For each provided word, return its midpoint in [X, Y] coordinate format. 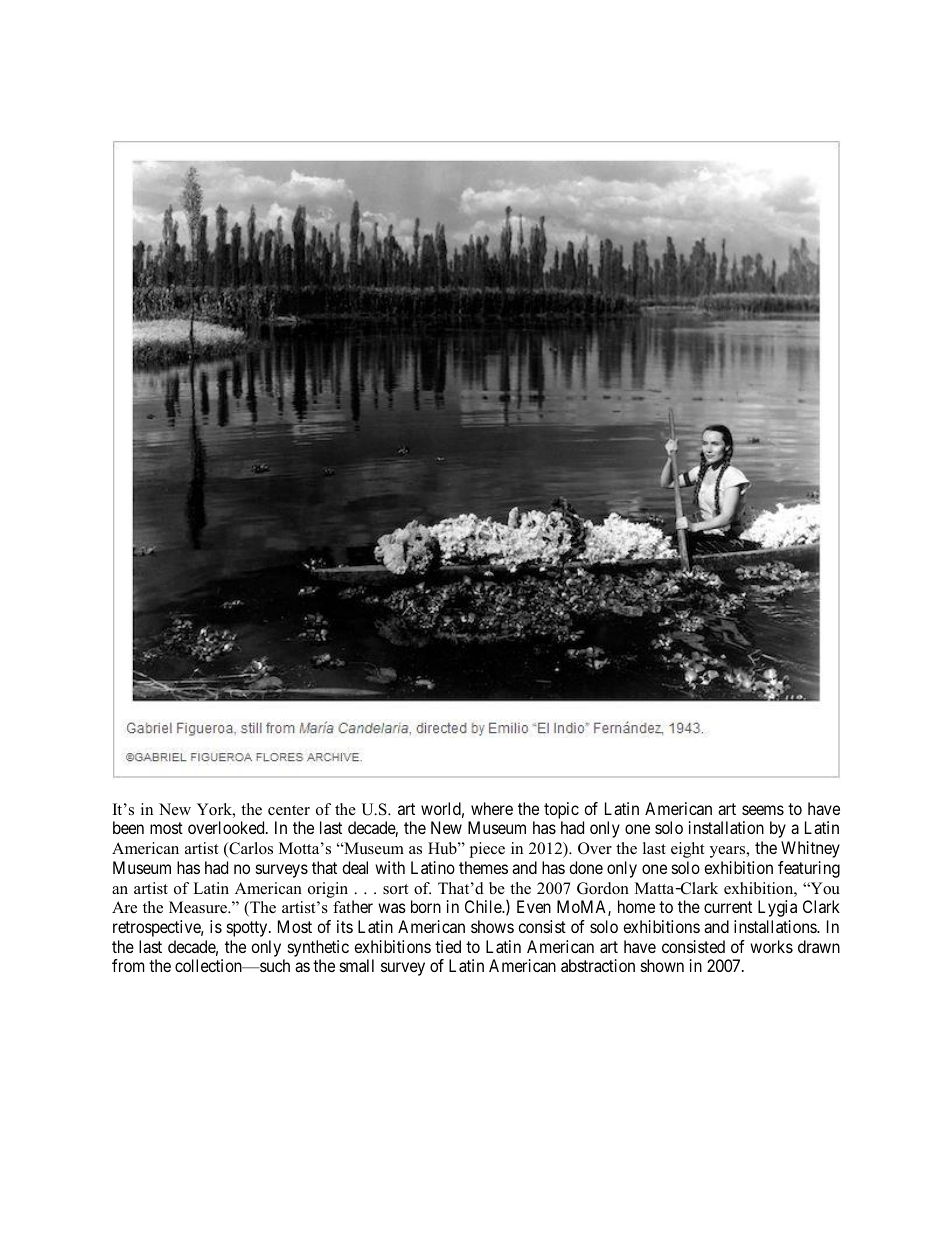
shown [662, 965]
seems [763, 810]
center [289, 810]
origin [328, 890]
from [128, 965]
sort [395, 889]
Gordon [603, 888]
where [492, 808]
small [357, 965]
